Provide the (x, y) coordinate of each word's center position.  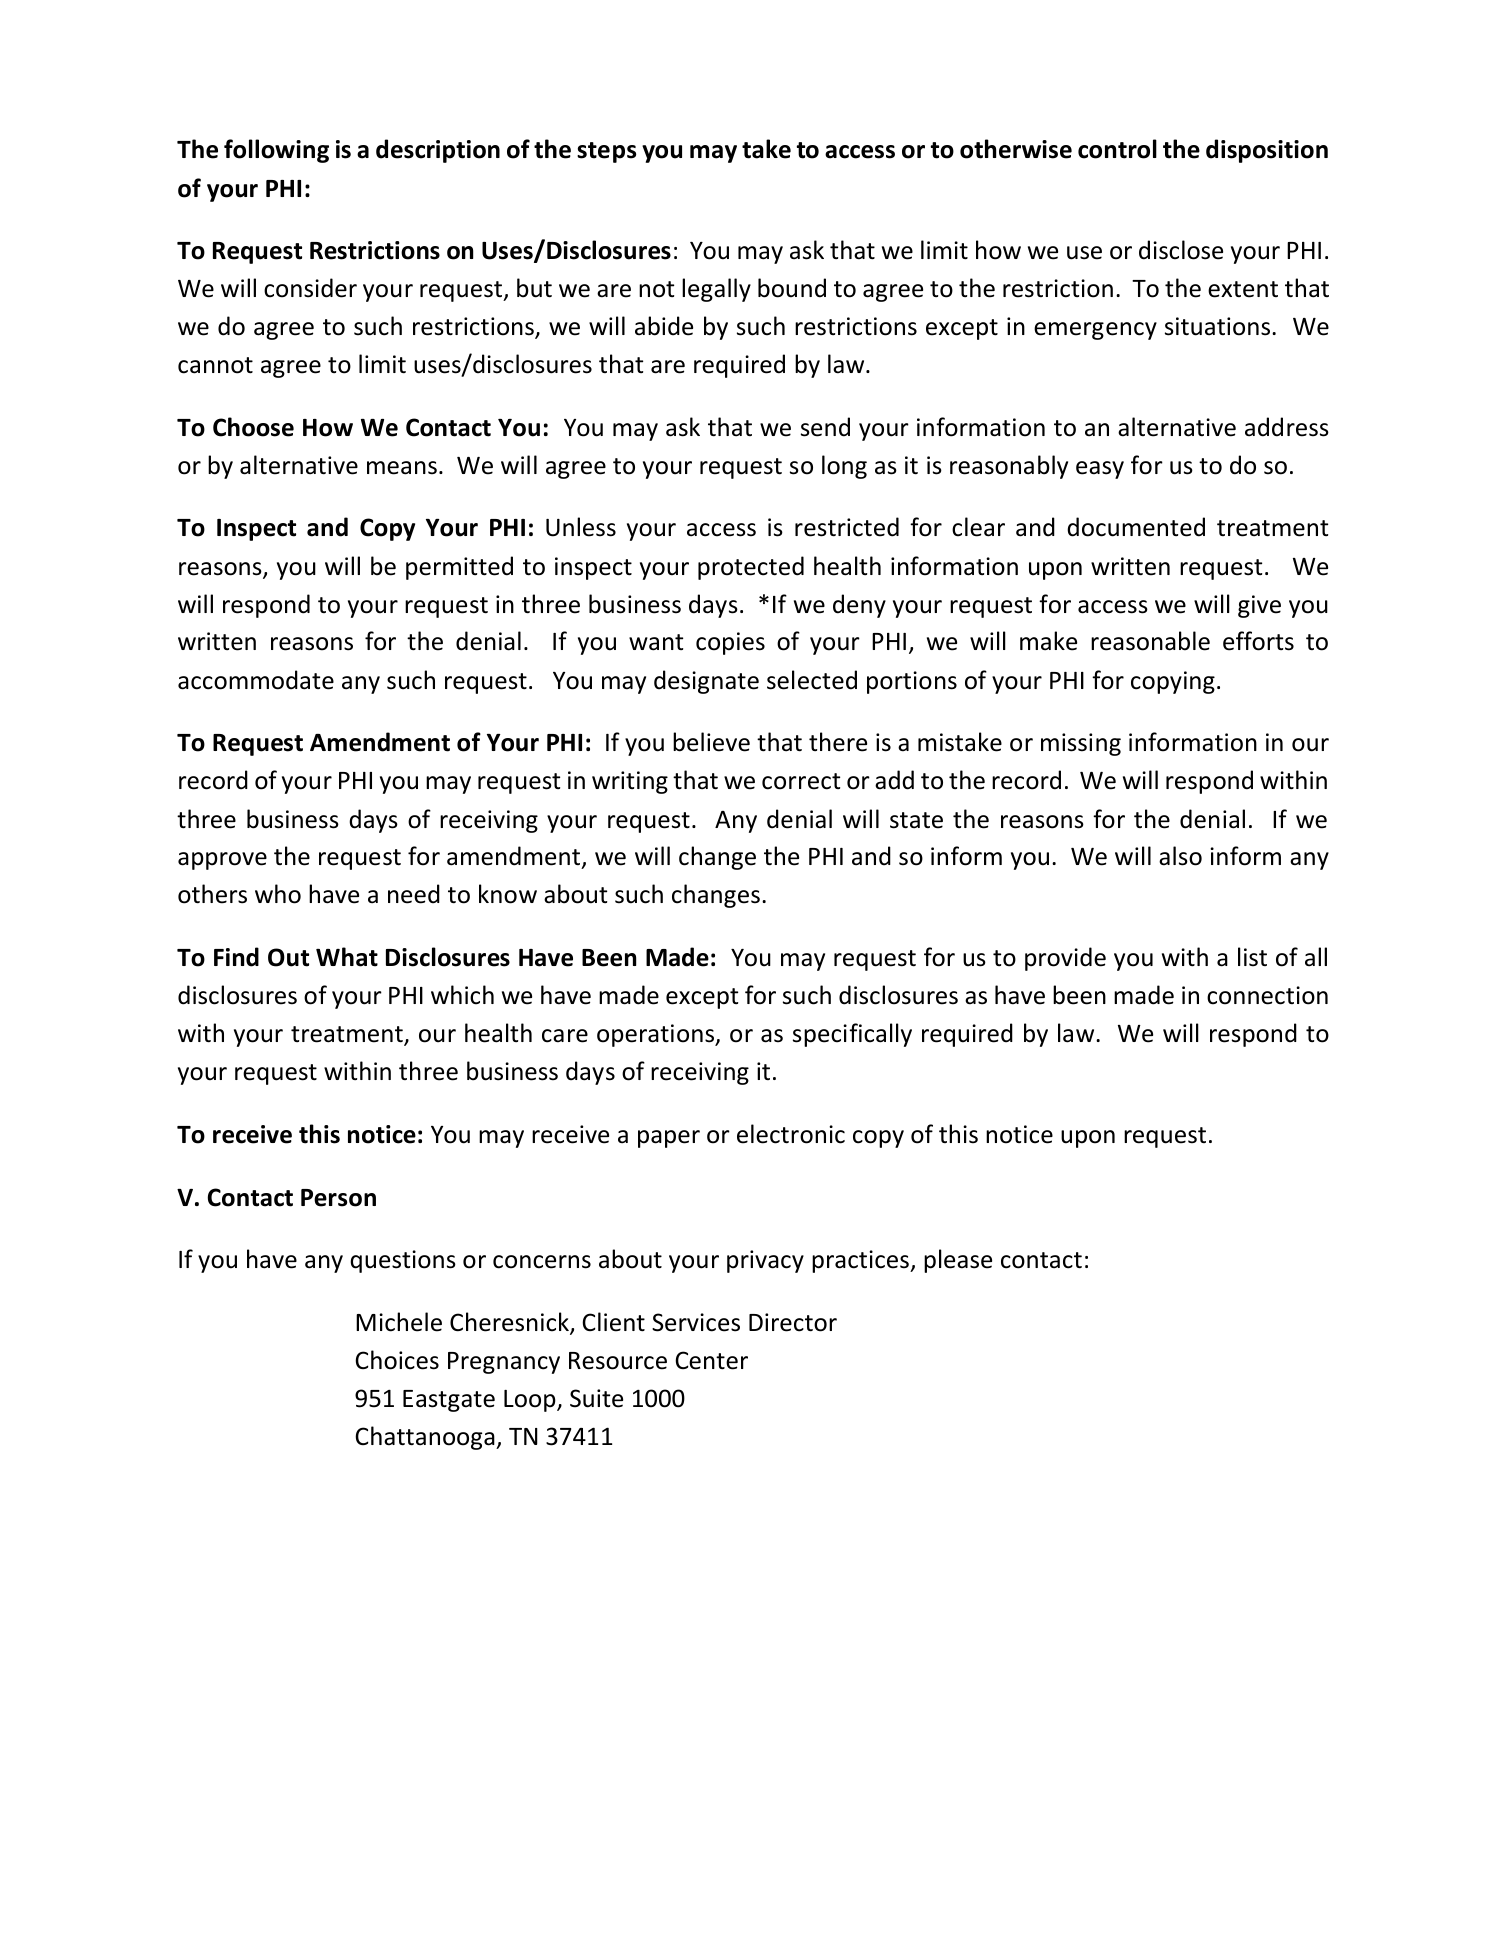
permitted (459, 568)
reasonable (1150, 641)
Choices (397, 1360)
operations (657, 1035)
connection (1267, 995)
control (1117, 149)
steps (606, 152)
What (347, 957)
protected (751, 568)
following (276, 151)
